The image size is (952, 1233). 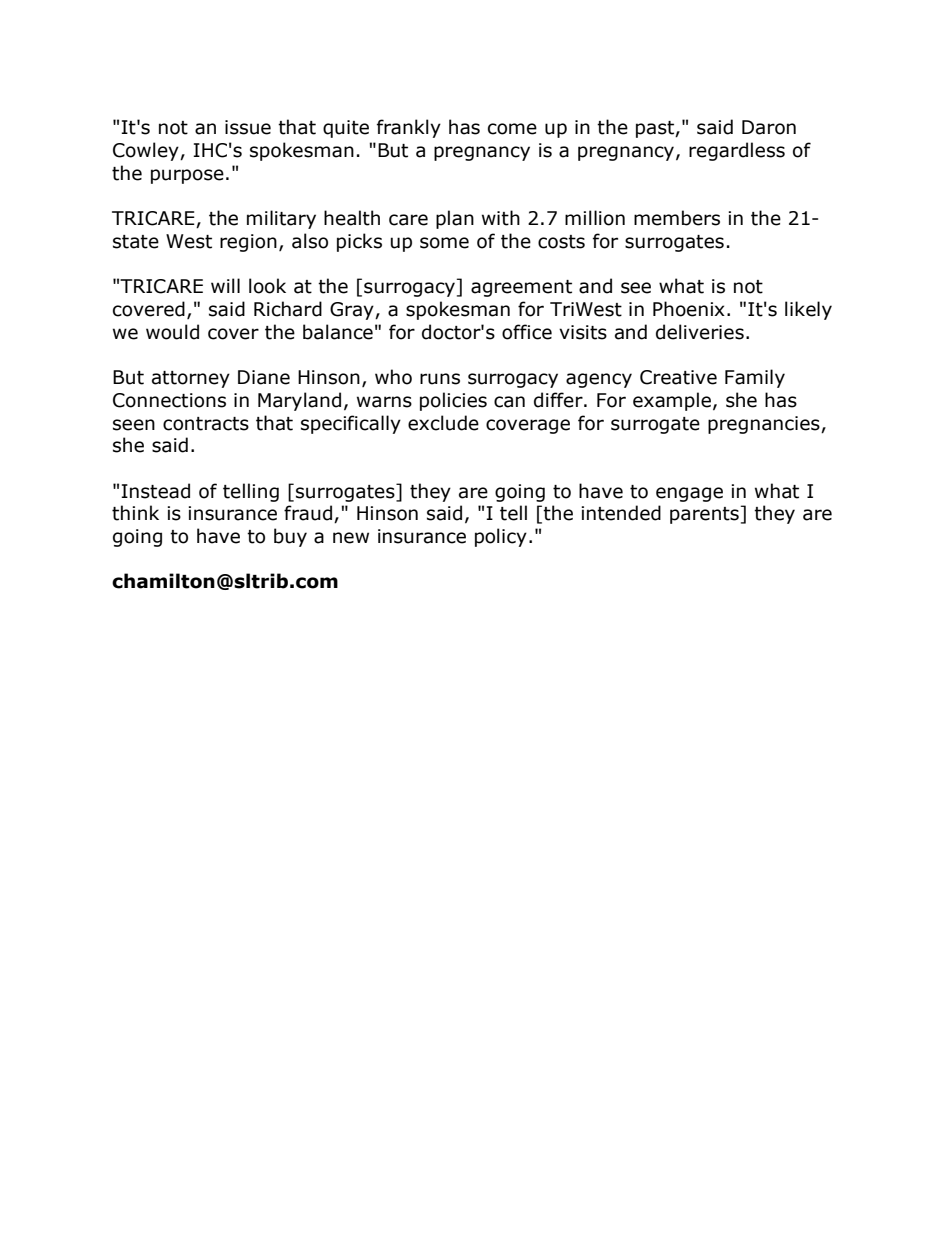 What do you see at coordinates (765, 425) in the image?
I see `pregnancies` at bounding box center [765, 425].
